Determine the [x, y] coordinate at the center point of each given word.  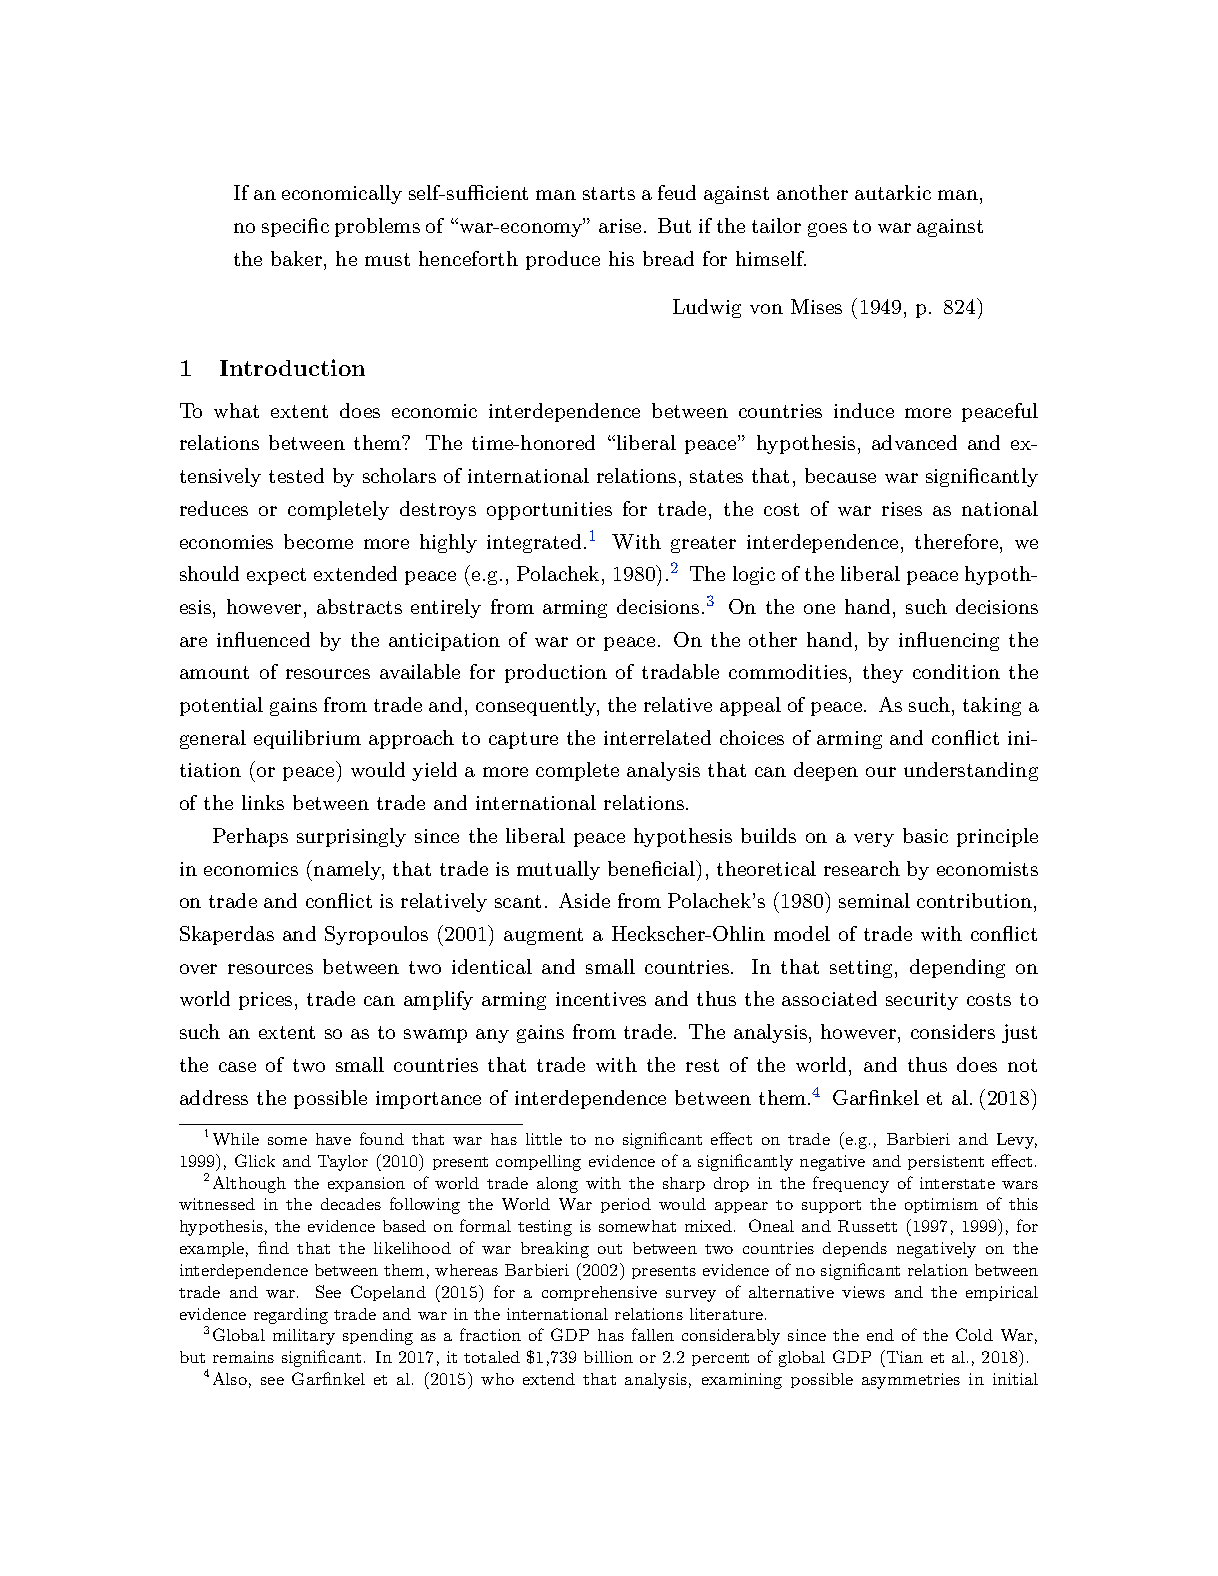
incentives [601, 999]
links [263, 802]
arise [620, 226]
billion [608, 1357]
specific [295, 227]
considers [953, 1031]
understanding [971, 771]
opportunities [549, 511]
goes [827, 230]
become [318, 541]
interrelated [657, 737]
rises [902, 509]
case [237, 1067]
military [304, 1337]
